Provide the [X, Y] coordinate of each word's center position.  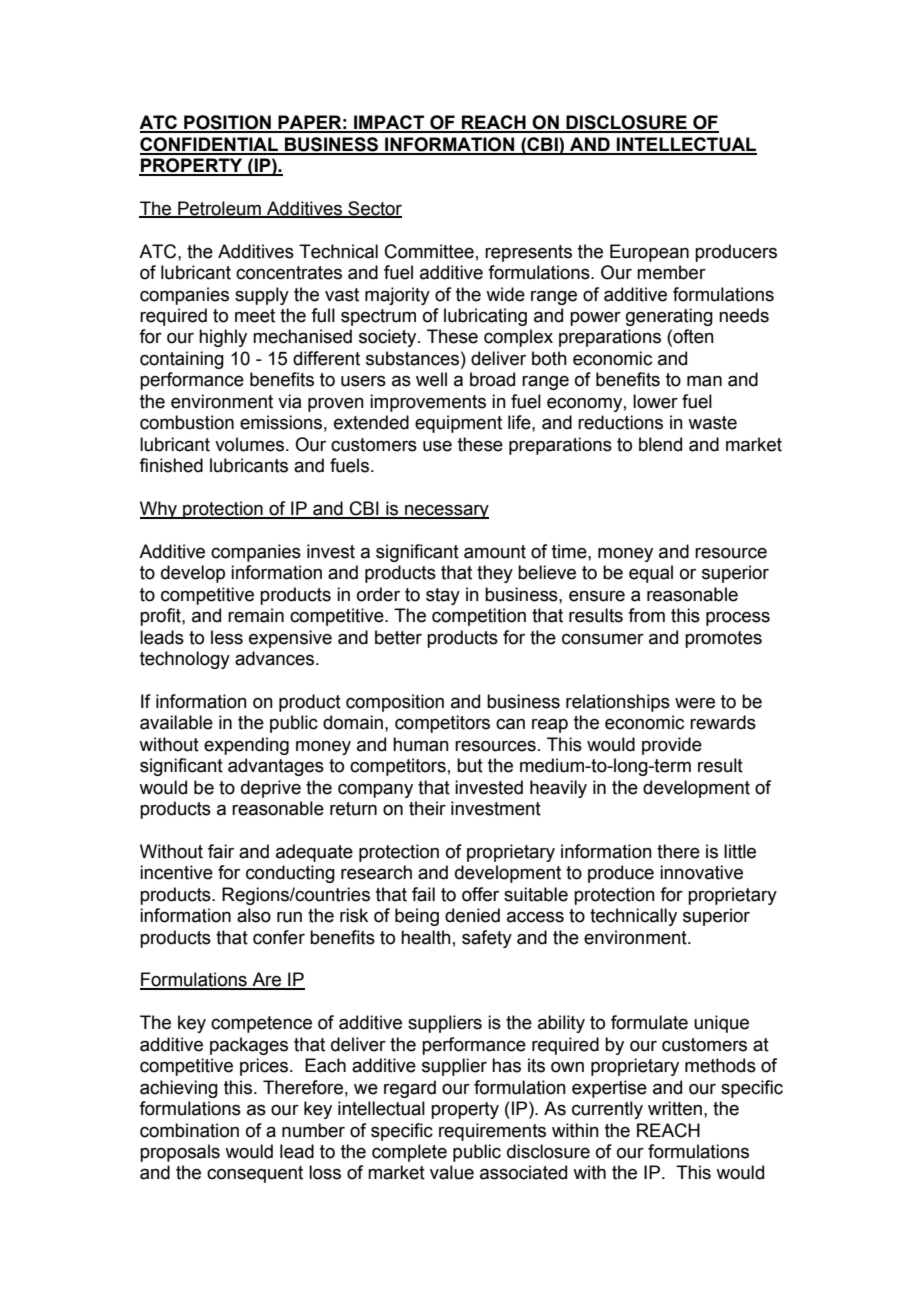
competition [479, 617]
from [646, 615]
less [227, 637]
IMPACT [389, 123]
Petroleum [219, 209]
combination [189, 1130]
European [649, 253]
